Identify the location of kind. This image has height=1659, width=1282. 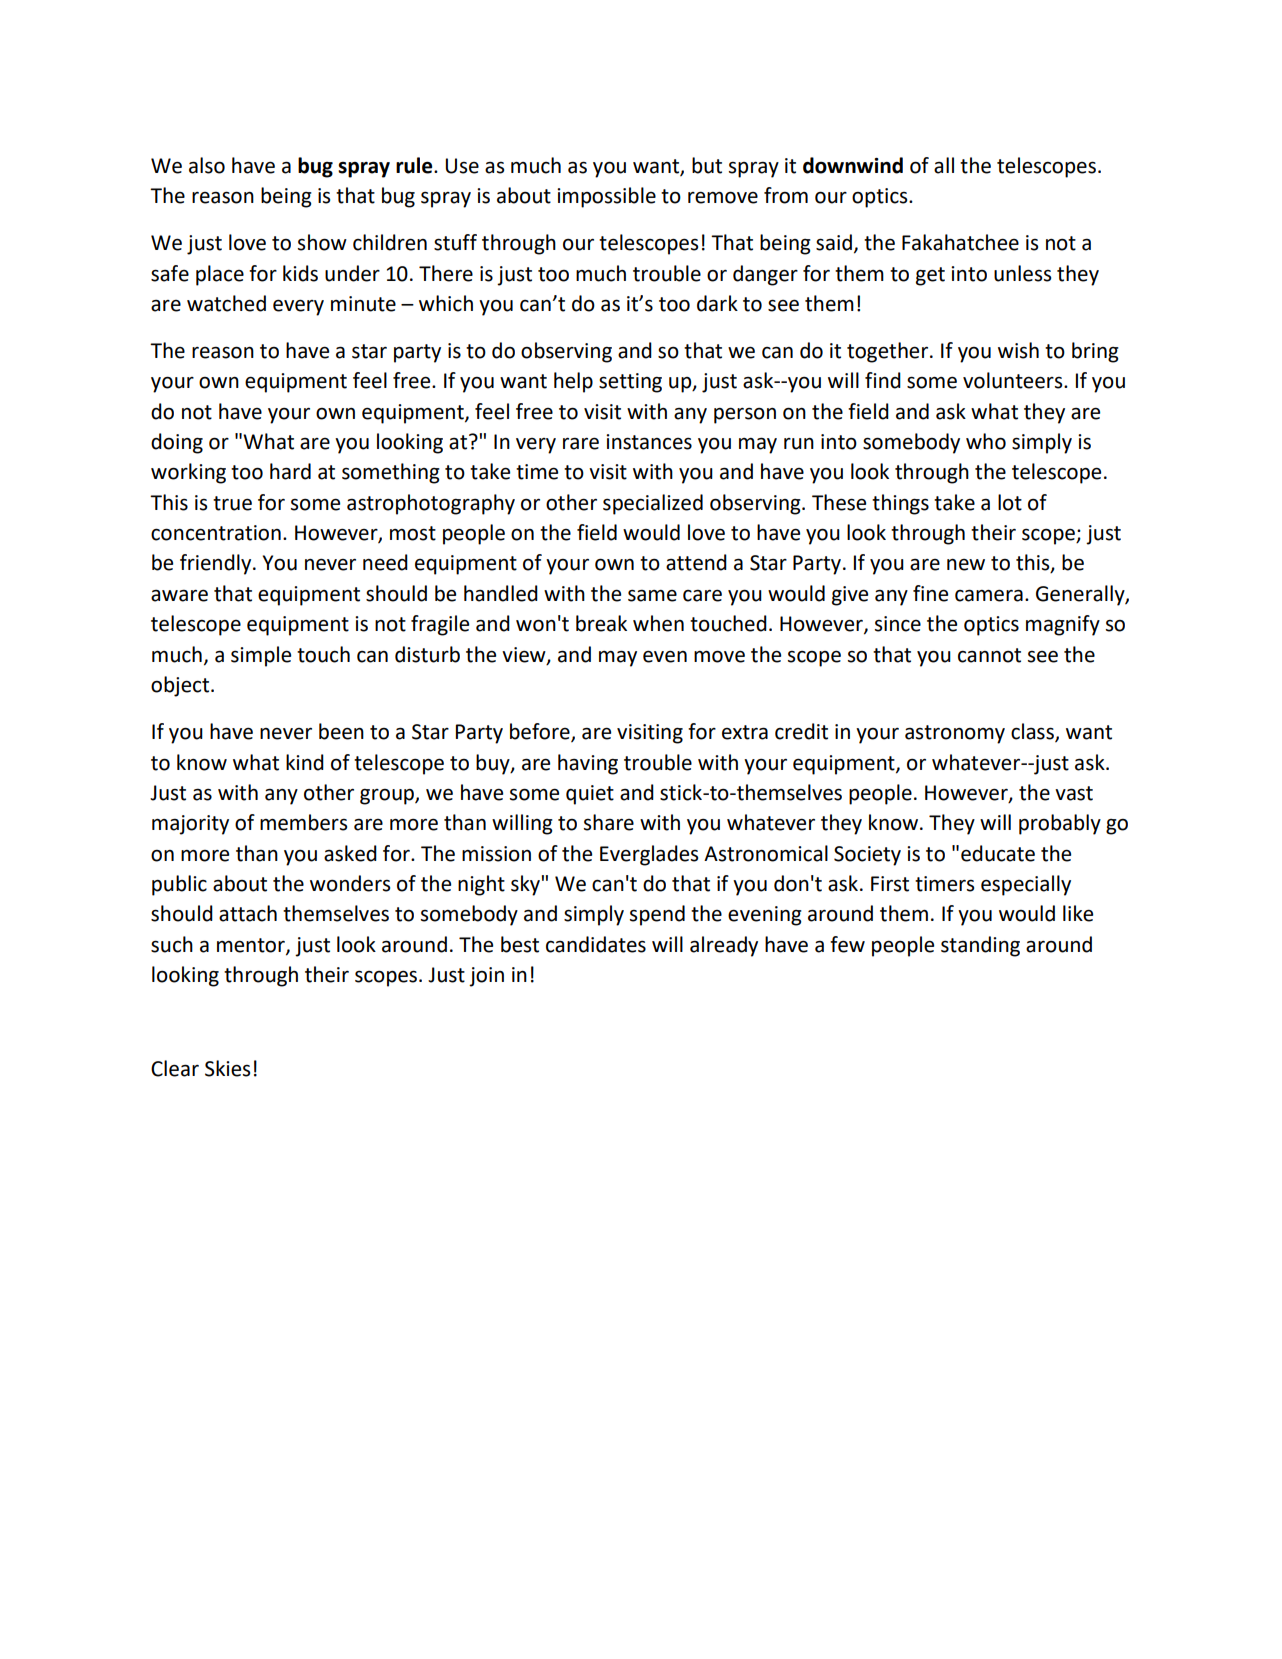
(305, 762).
